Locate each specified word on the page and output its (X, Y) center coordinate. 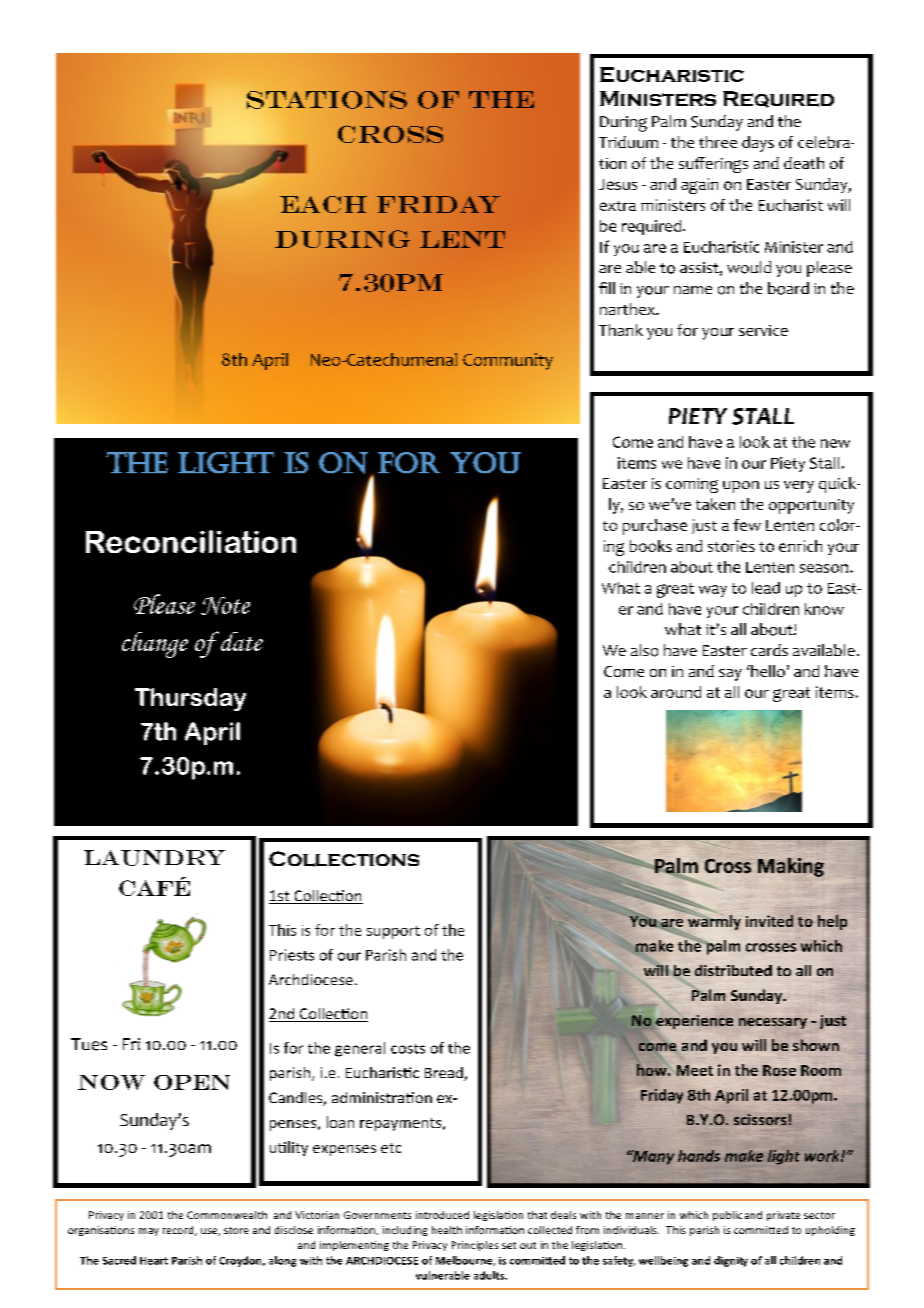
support (393, 932)
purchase (655, 527)
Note (225, 606)
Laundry (154, 858)
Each (323, 204)
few (747, 525)
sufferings (713, 165)
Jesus (618, 184)
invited (769, 921)
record (179, 1231)
